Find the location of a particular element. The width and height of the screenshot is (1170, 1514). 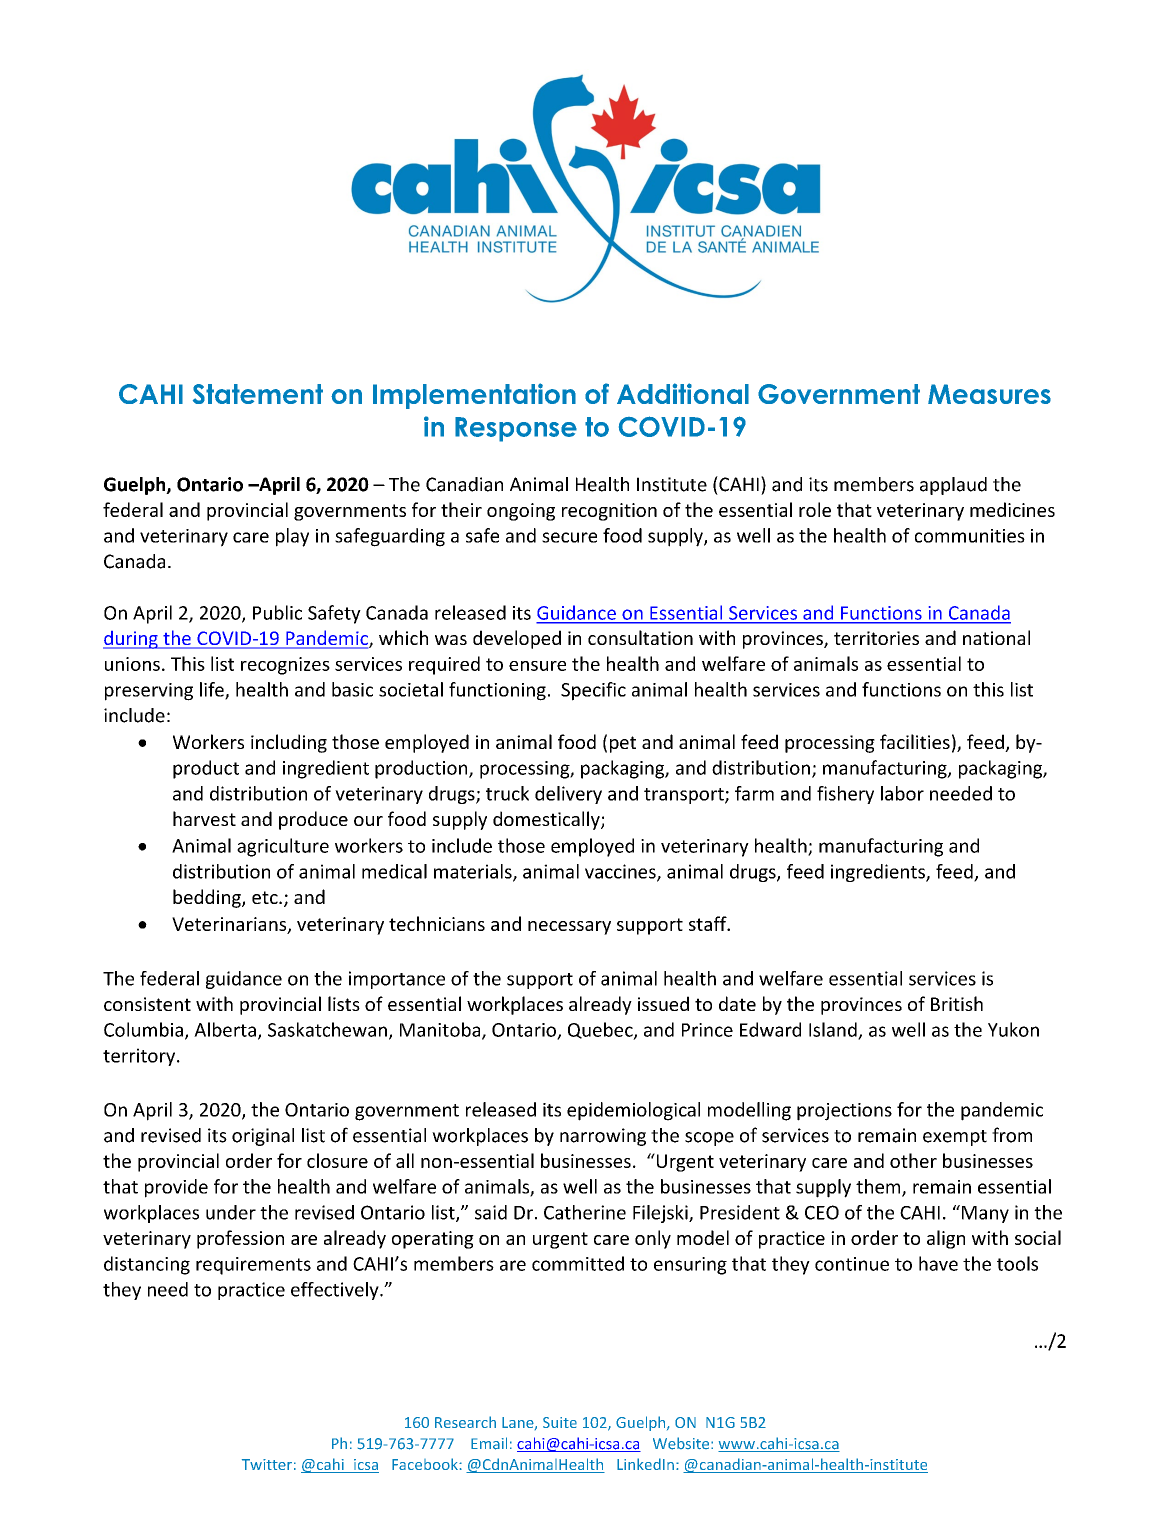

Public is located at coordinates (277, 612).
